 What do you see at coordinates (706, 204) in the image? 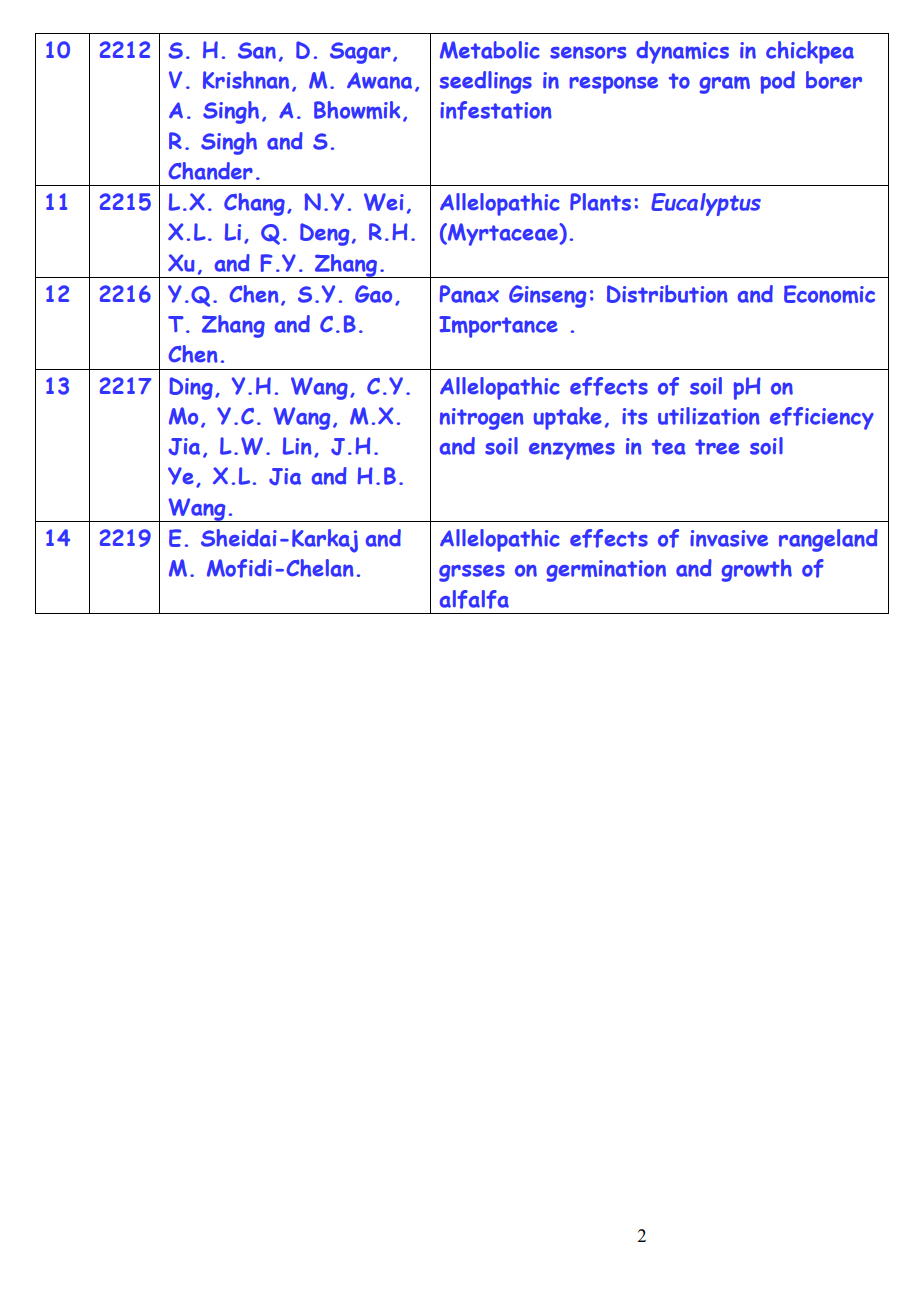
I see `Eucalyptus` at bounding box center [706, 204].
